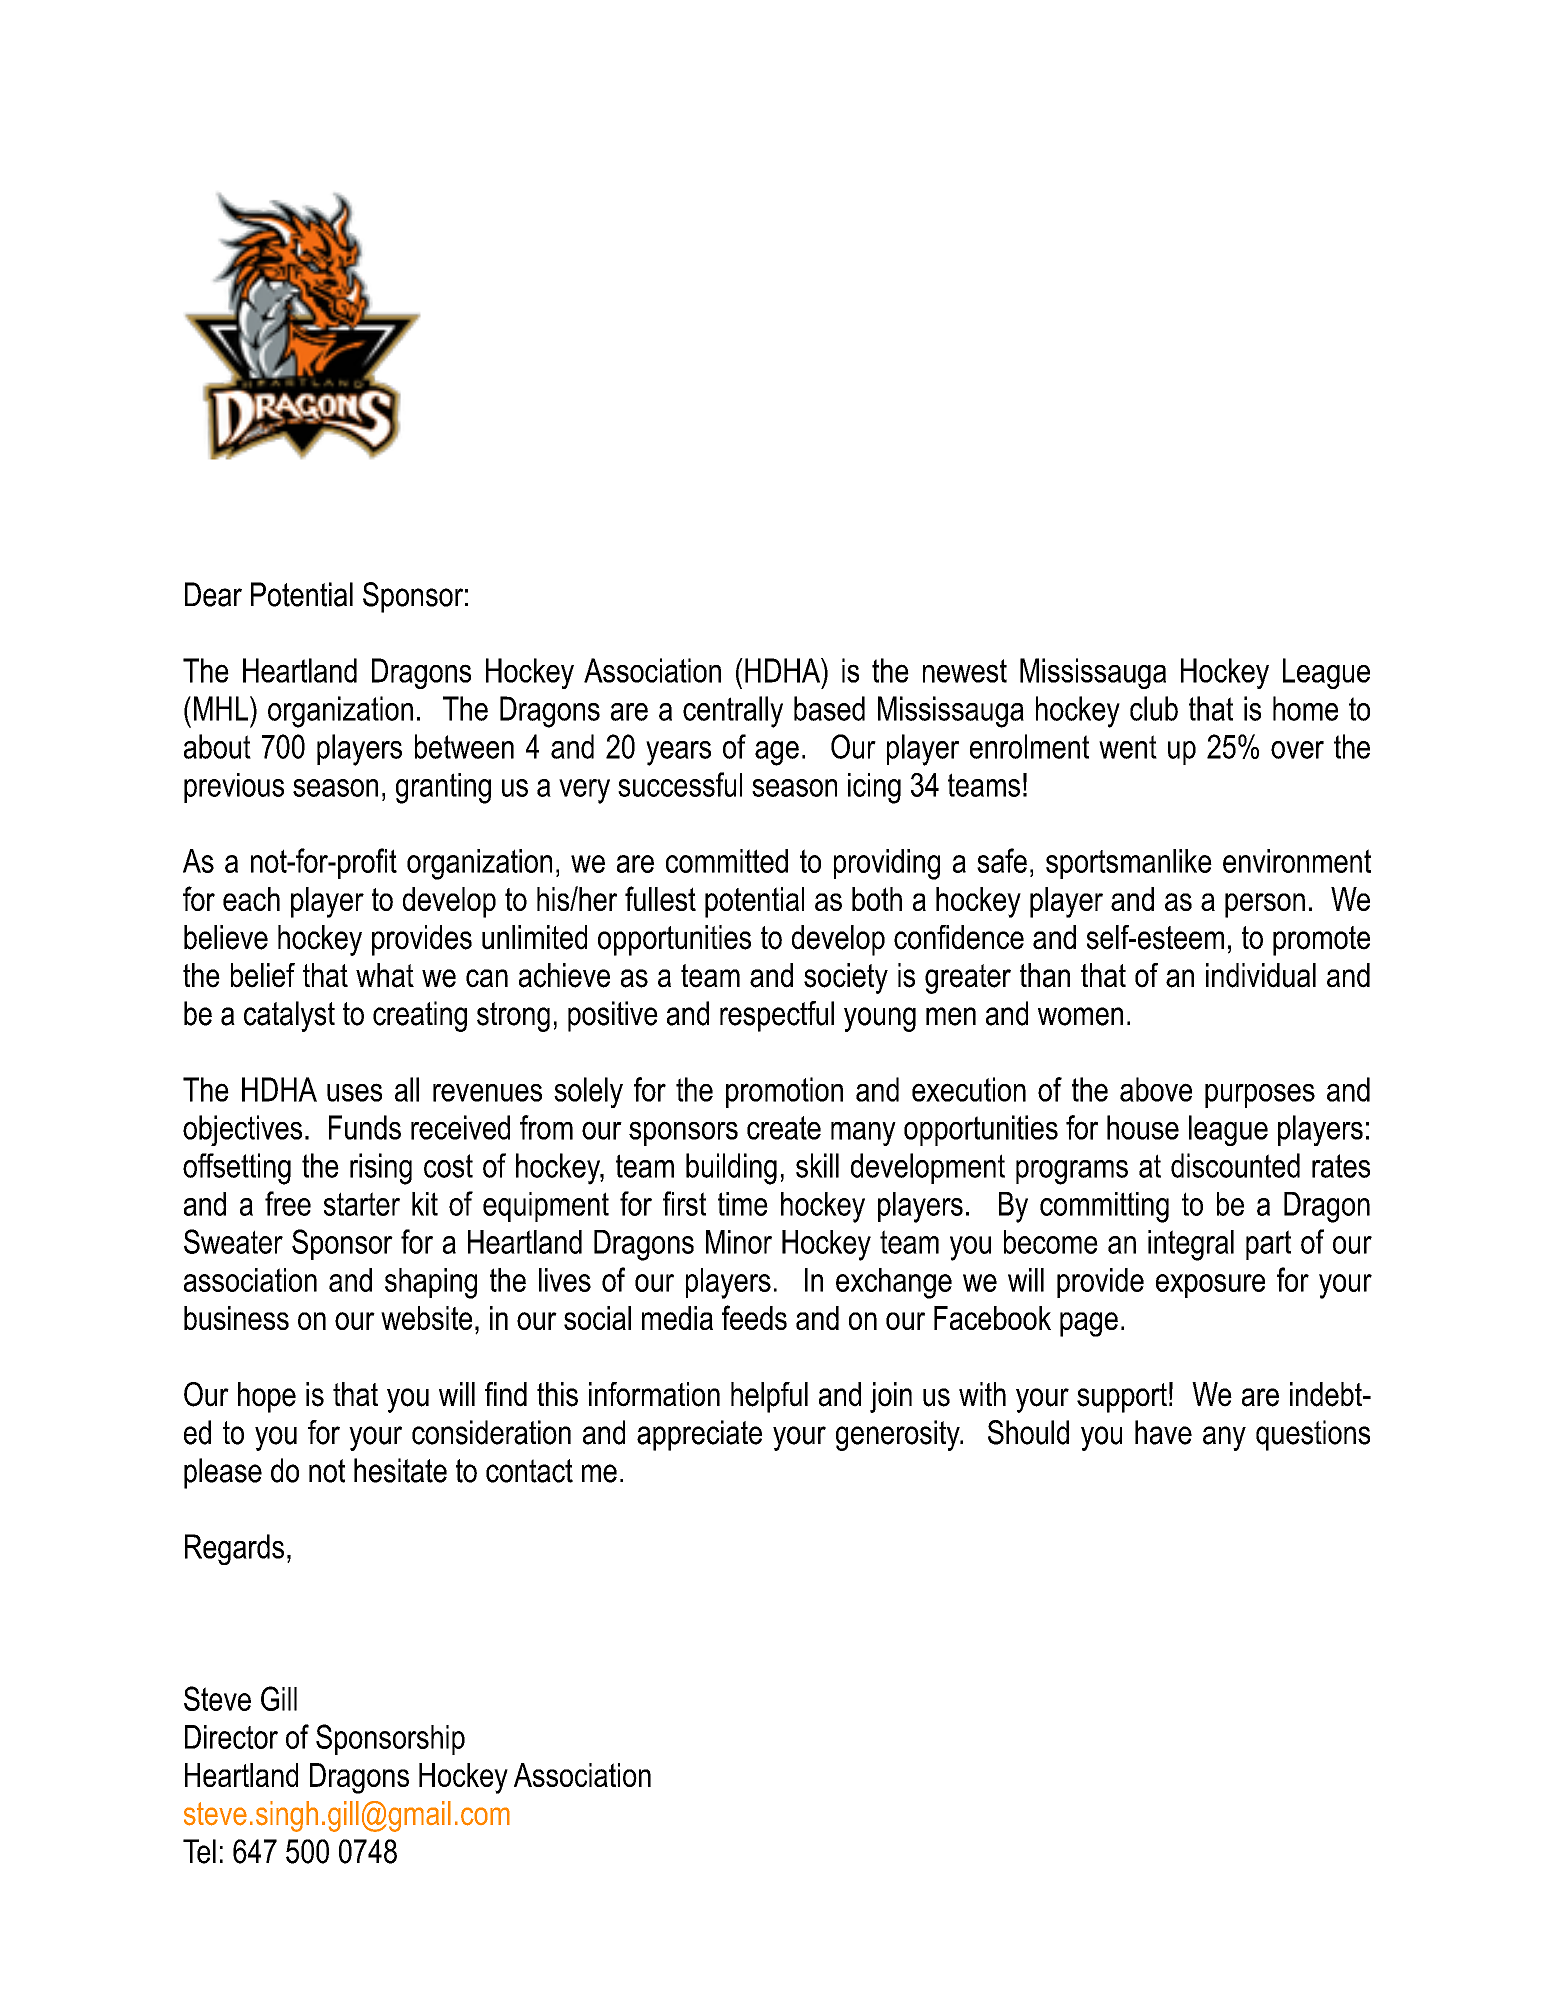 This document has width=1554, height=2011. I want to click on starter, so click(362, 1204).
